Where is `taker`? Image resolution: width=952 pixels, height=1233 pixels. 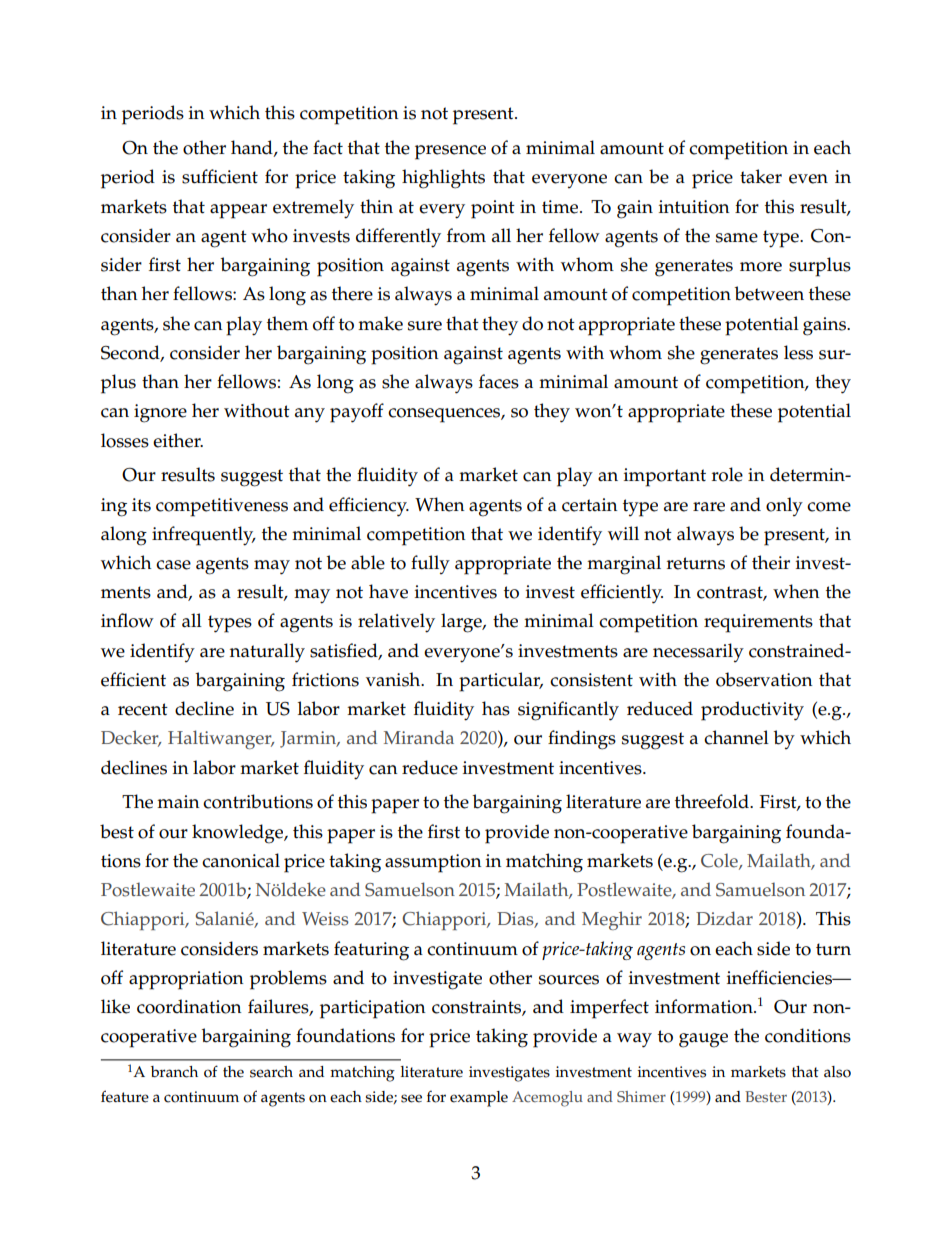
taker is located at coordinates (761, 176).
